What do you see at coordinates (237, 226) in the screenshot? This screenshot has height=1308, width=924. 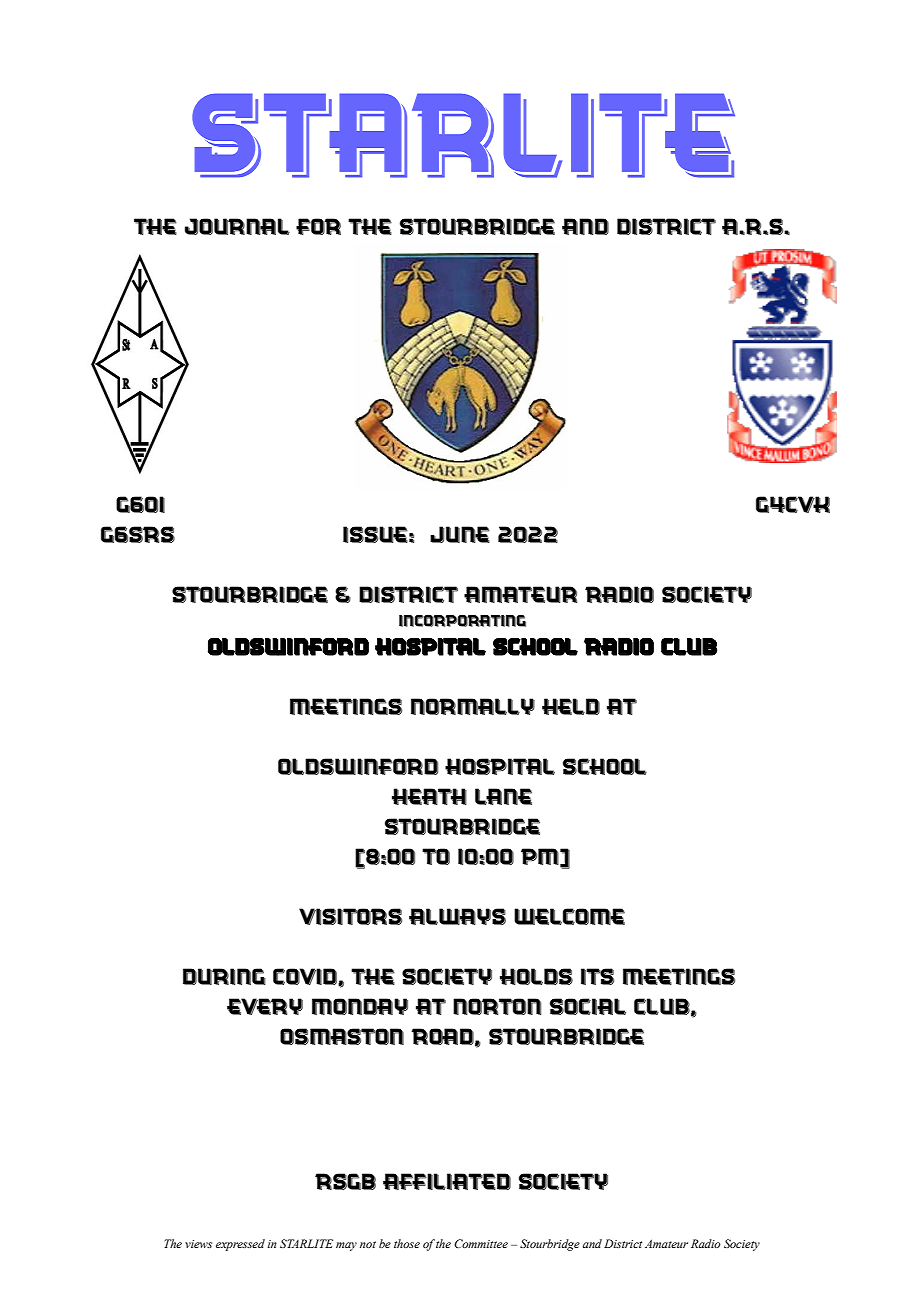 I see `Journal` at bounding box center [237, 226].
